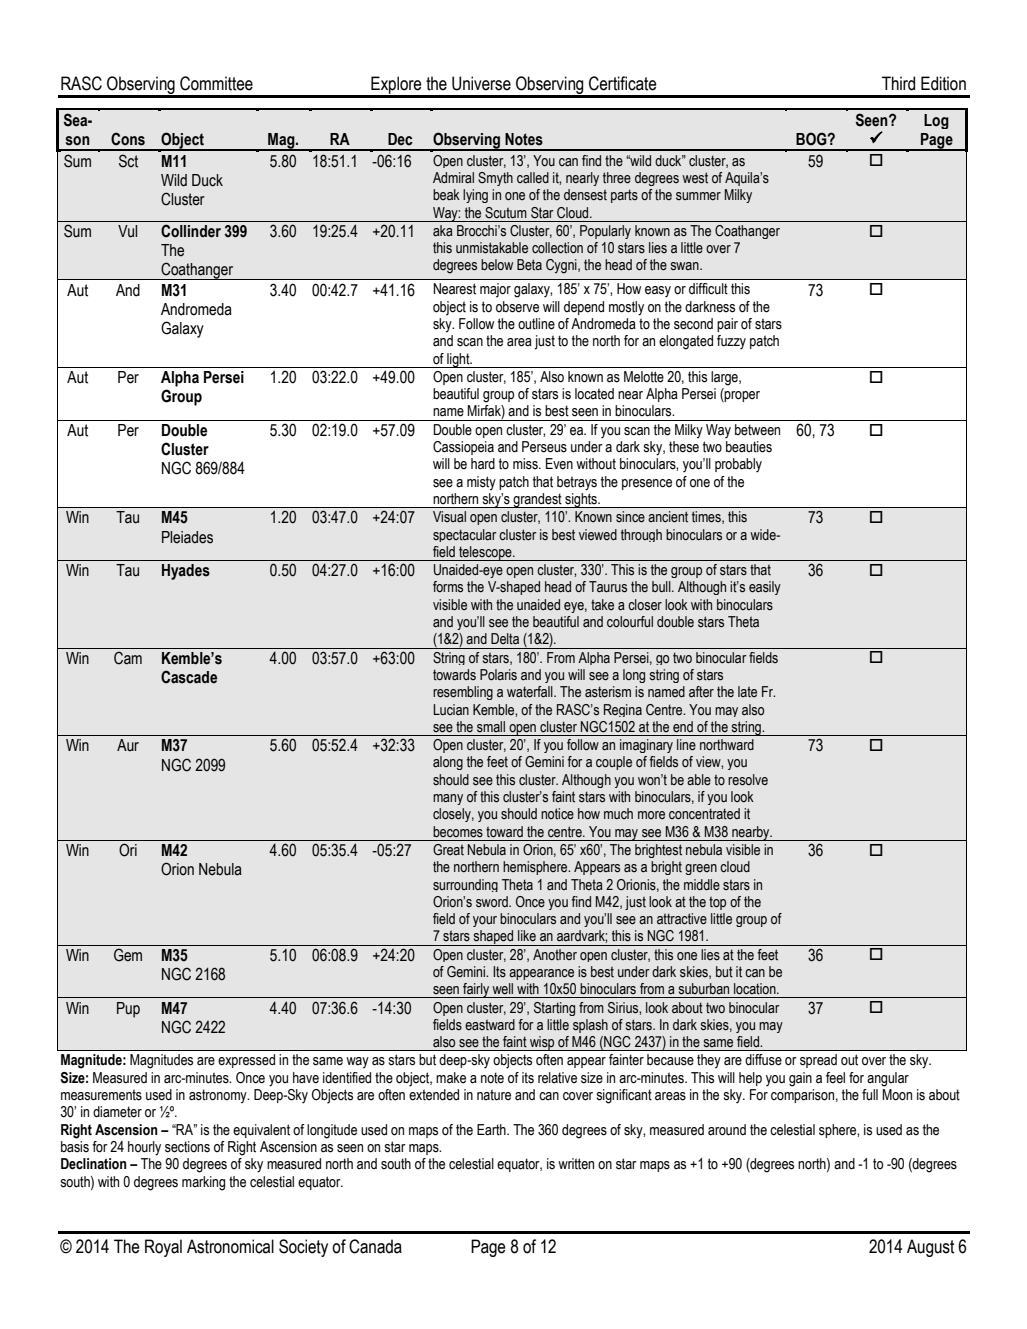 The width and height of the image is (1027, 1329). What do you see at coordinates (481, 83) in the image?
I see `Universe` at bounding box center [481, 83].
